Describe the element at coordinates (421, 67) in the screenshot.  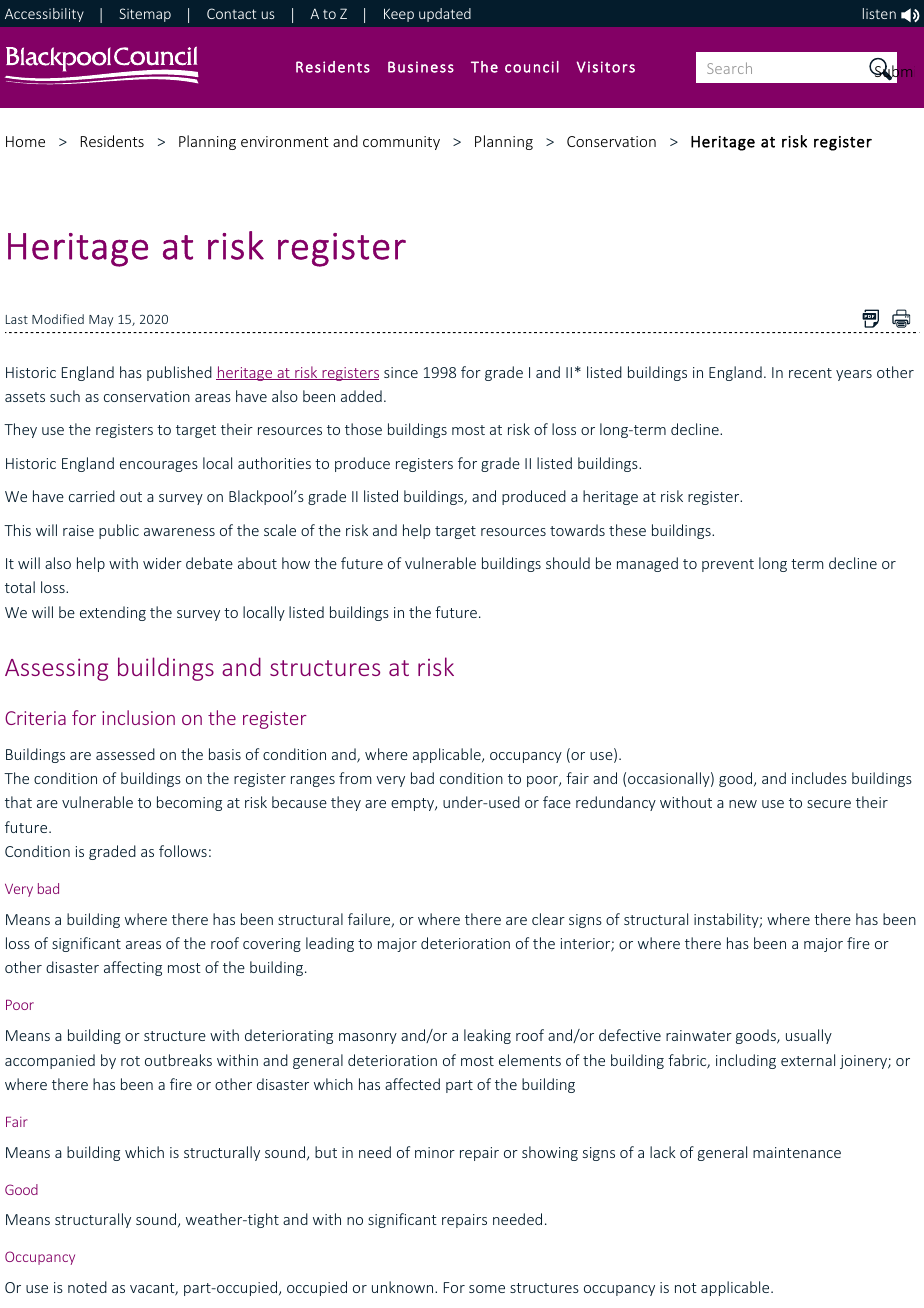
I see `Business` at that location.
